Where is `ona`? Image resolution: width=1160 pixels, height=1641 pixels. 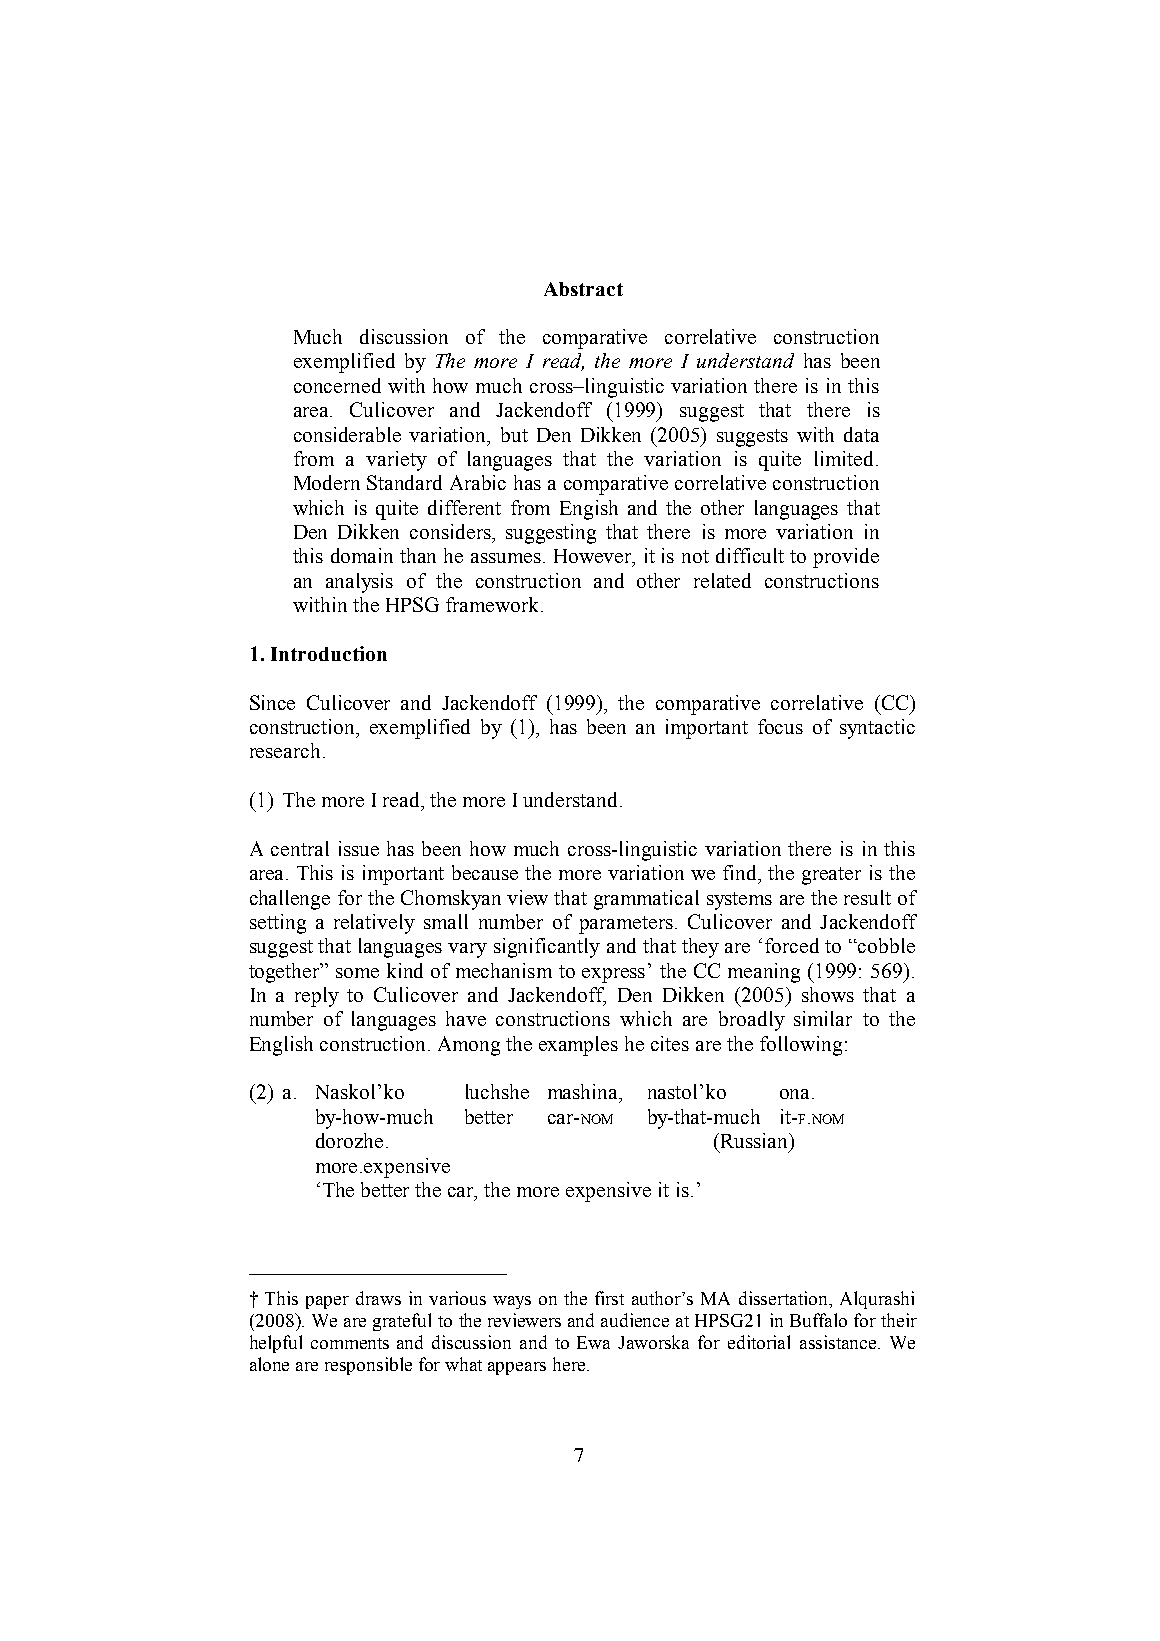 ona is located at coordinates (796, 1094).
